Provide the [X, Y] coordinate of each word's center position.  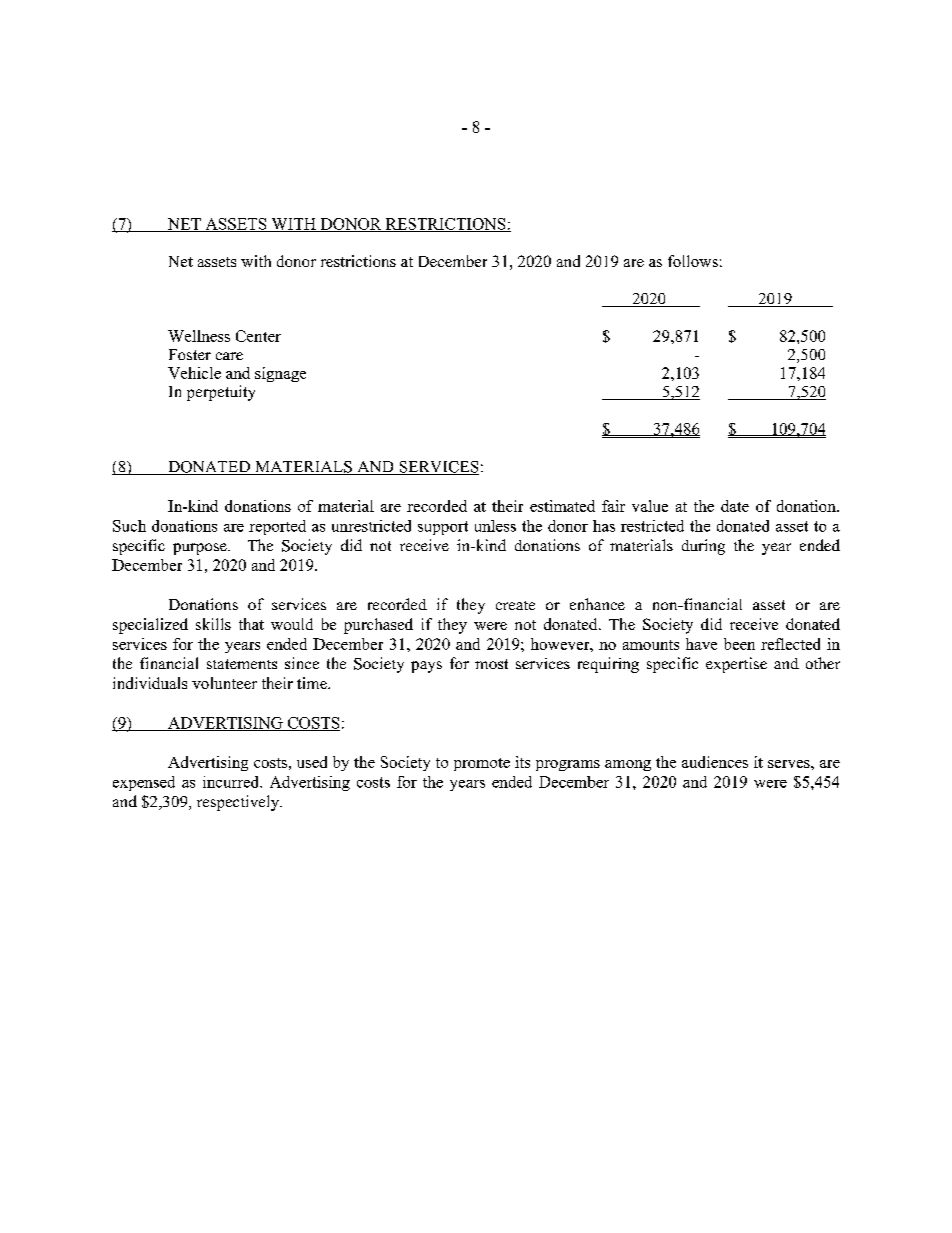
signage [280, 374]
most [491, 664]
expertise [736, 665]
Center [258, 336]
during [703, 547]
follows [693, 261]
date [735, 506]
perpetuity [221, 393]
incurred [232, 782]
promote [482, 764]
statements [242, 664]
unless [495, 526]
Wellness [199, 336]
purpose [201, 549]
